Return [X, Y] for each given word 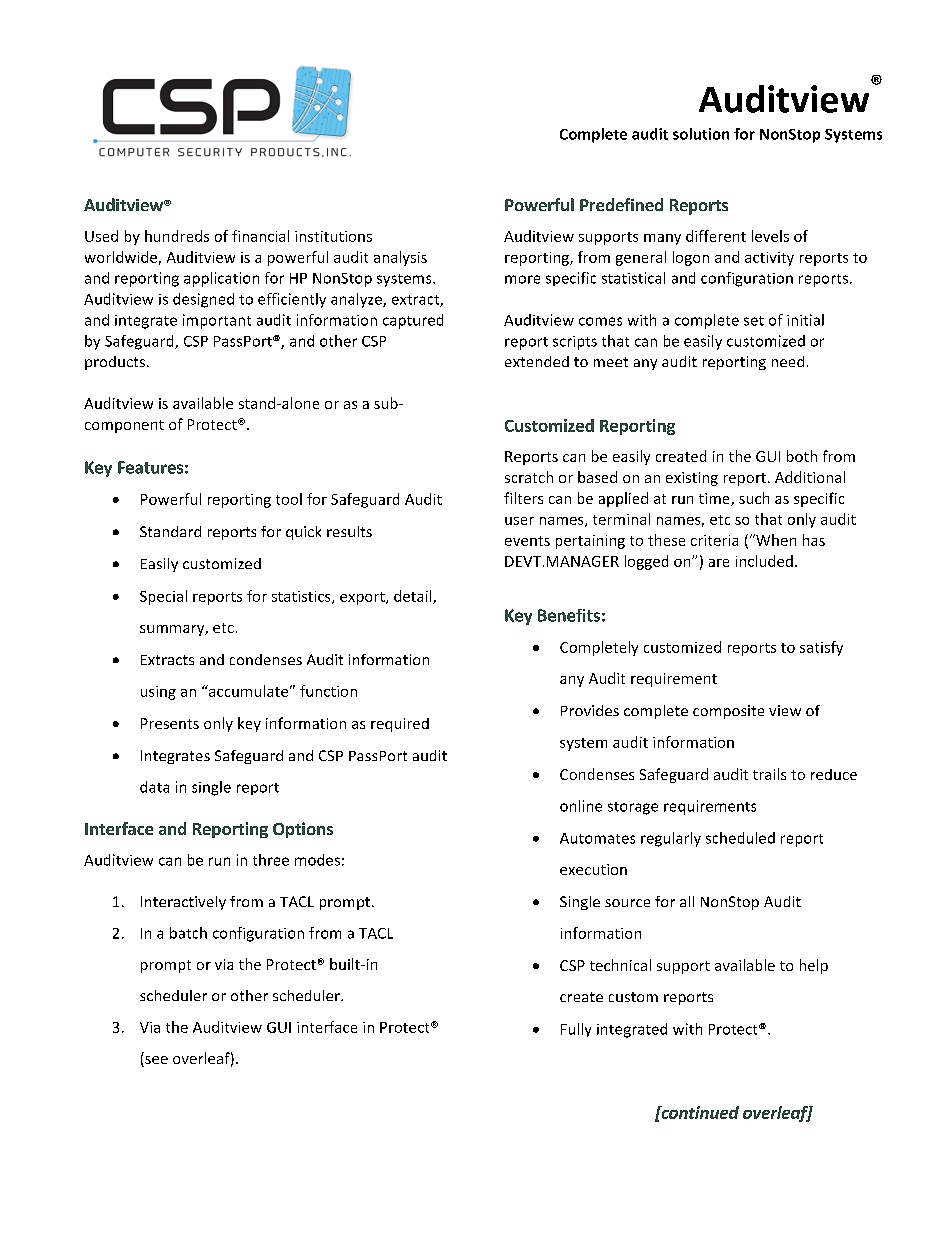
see [155, 1061]
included [764, 561]
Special [163, 597]
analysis [400, 258]
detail [414, 597]
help [814, 966]
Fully [576, 1030]
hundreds [177, 236]
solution [701, 134]
